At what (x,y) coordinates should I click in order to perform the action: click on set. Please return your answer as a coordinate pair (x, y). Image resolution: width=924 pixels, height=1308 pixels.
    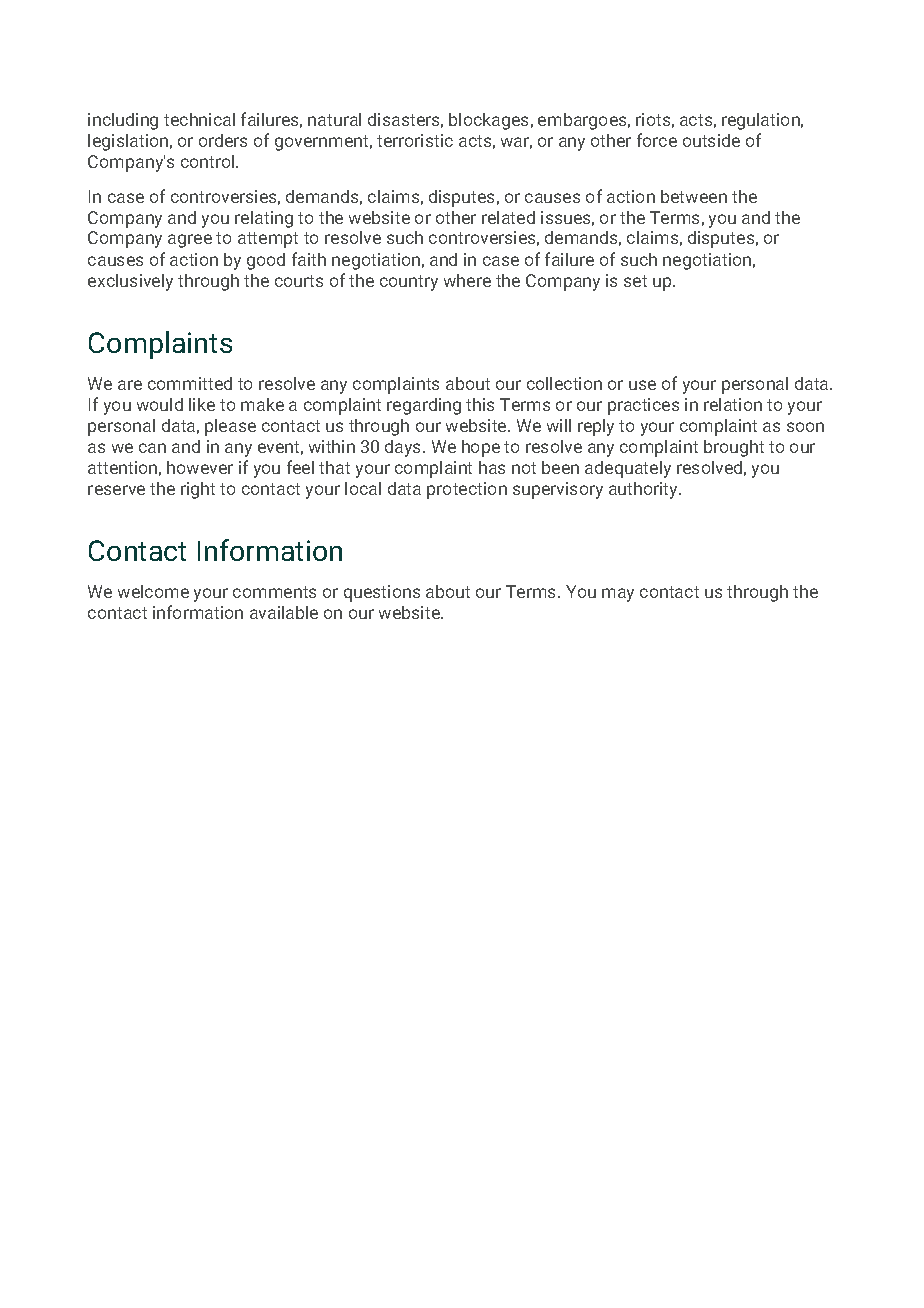
    Looking at the image, I should click on (635, 281).
